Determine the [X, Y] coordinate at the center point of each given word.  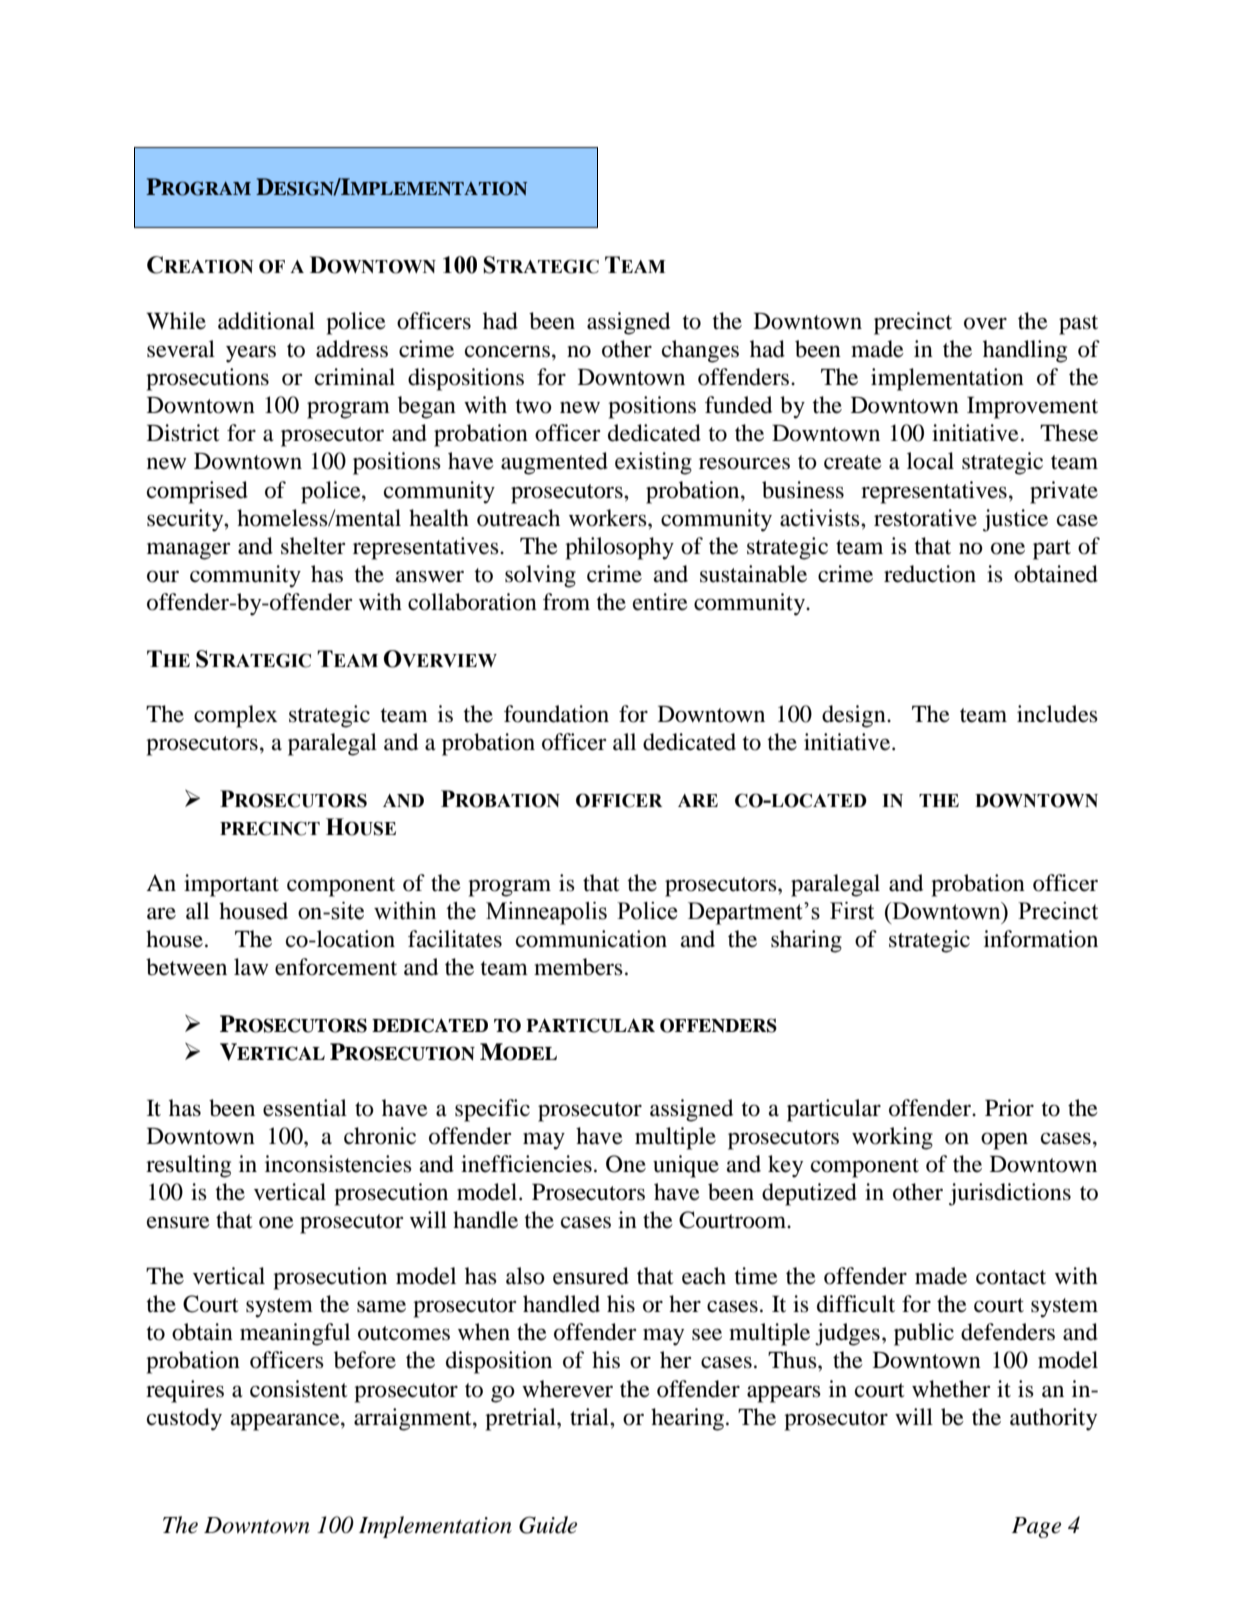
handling [1025, 351]
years [251, 354]
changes [700, 351]
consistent [299, 1389]
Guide [548, 1525]
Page [1036, 1527]
